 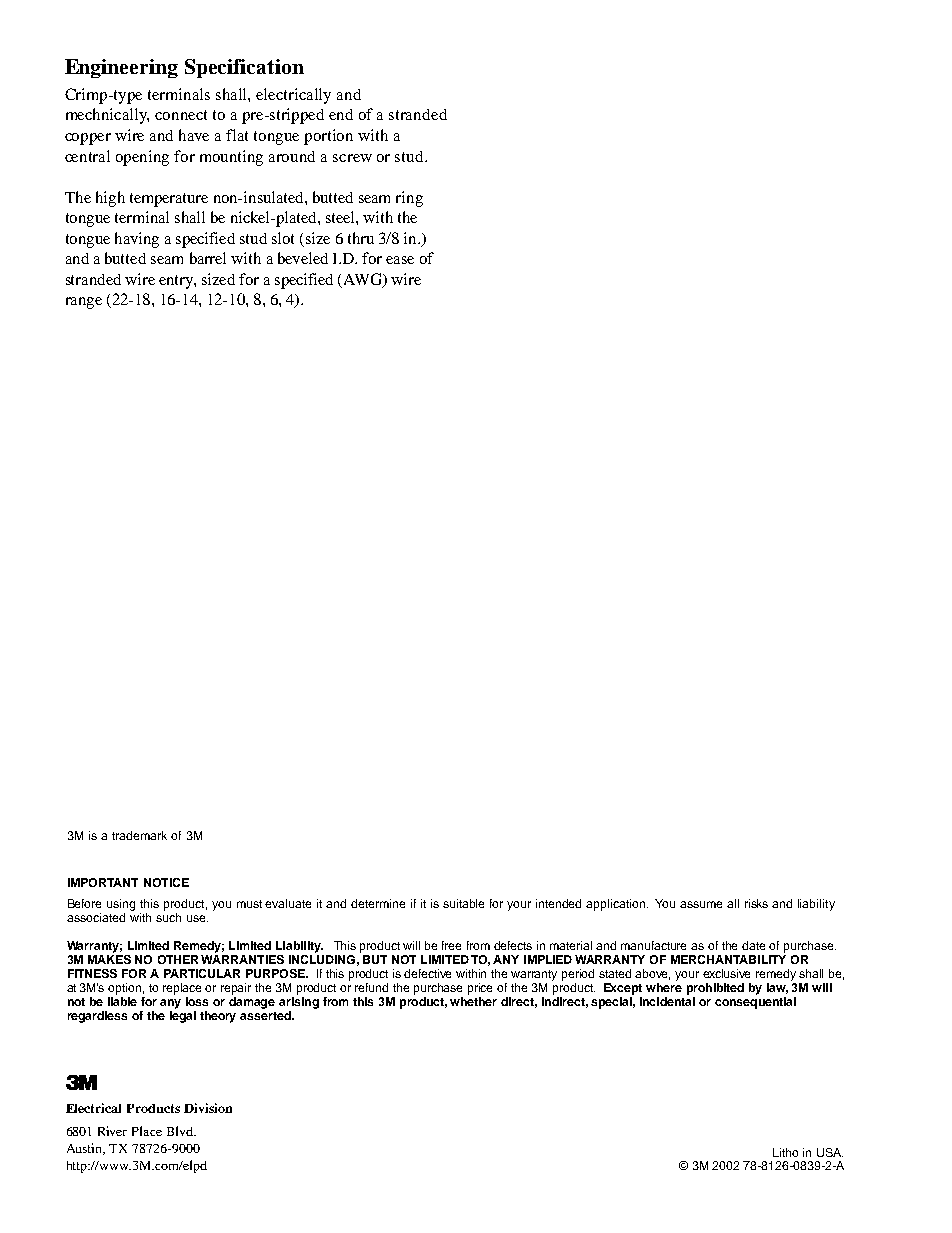 What do you see at coordinates (194, 135) in the document?
I see `have` at bounding box center [194, 135].
